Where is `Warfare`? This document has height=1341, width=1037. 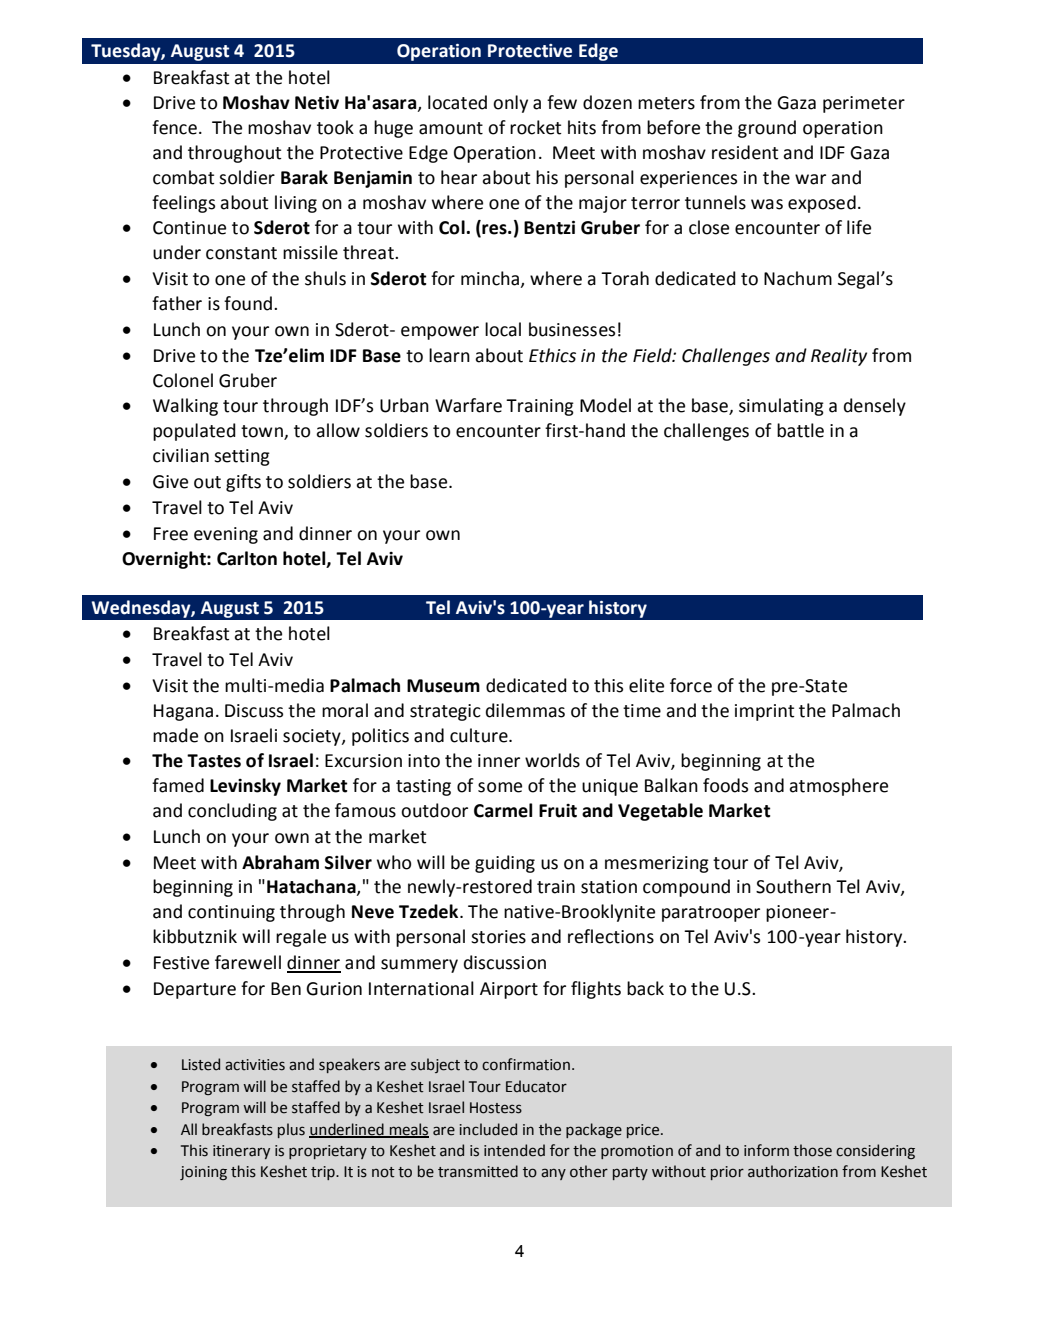 Warfare is located at coordinates (468, 405).
